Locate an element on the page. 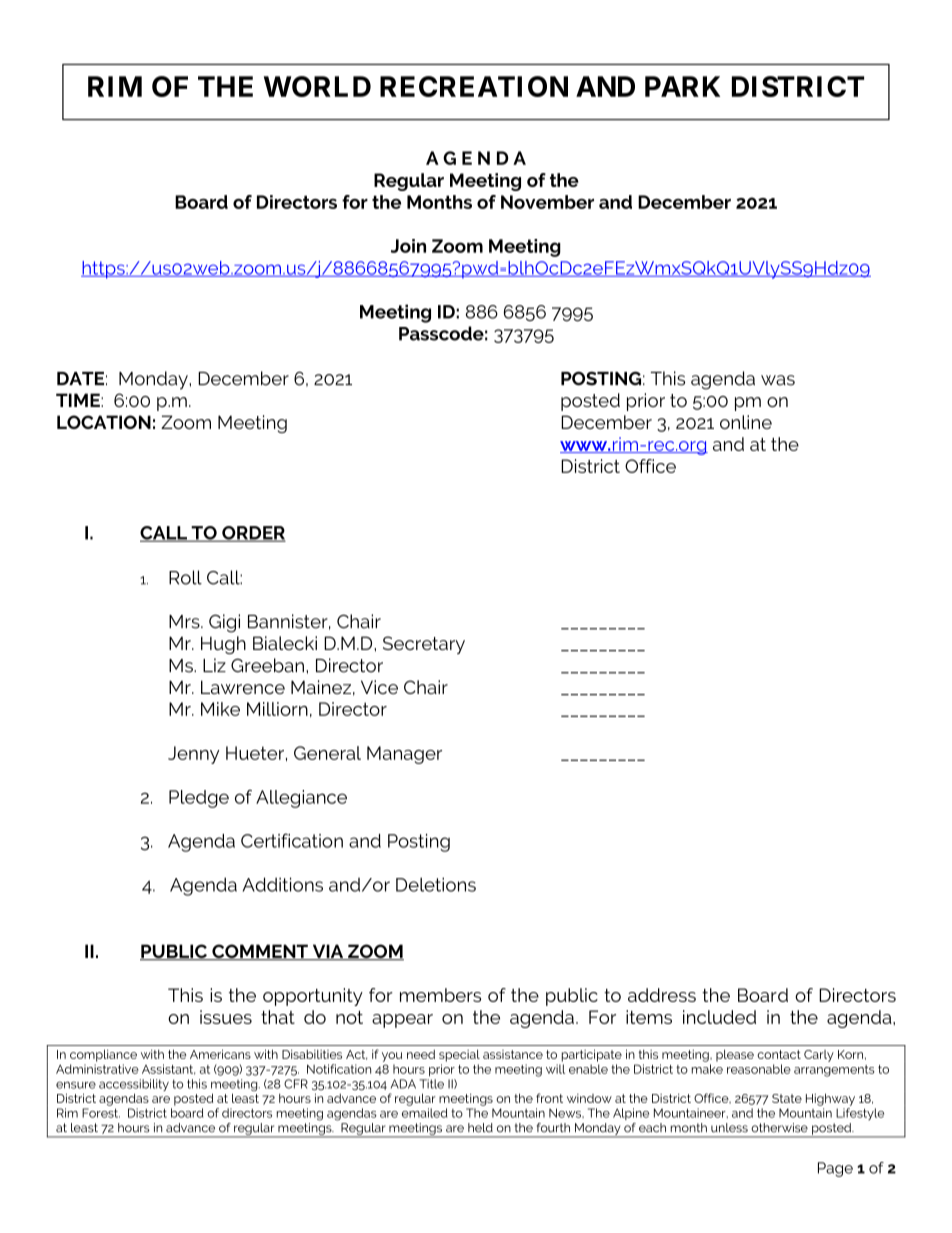 This document has width=952, height=1233. Mrs is located at coordinates (185, 622).
